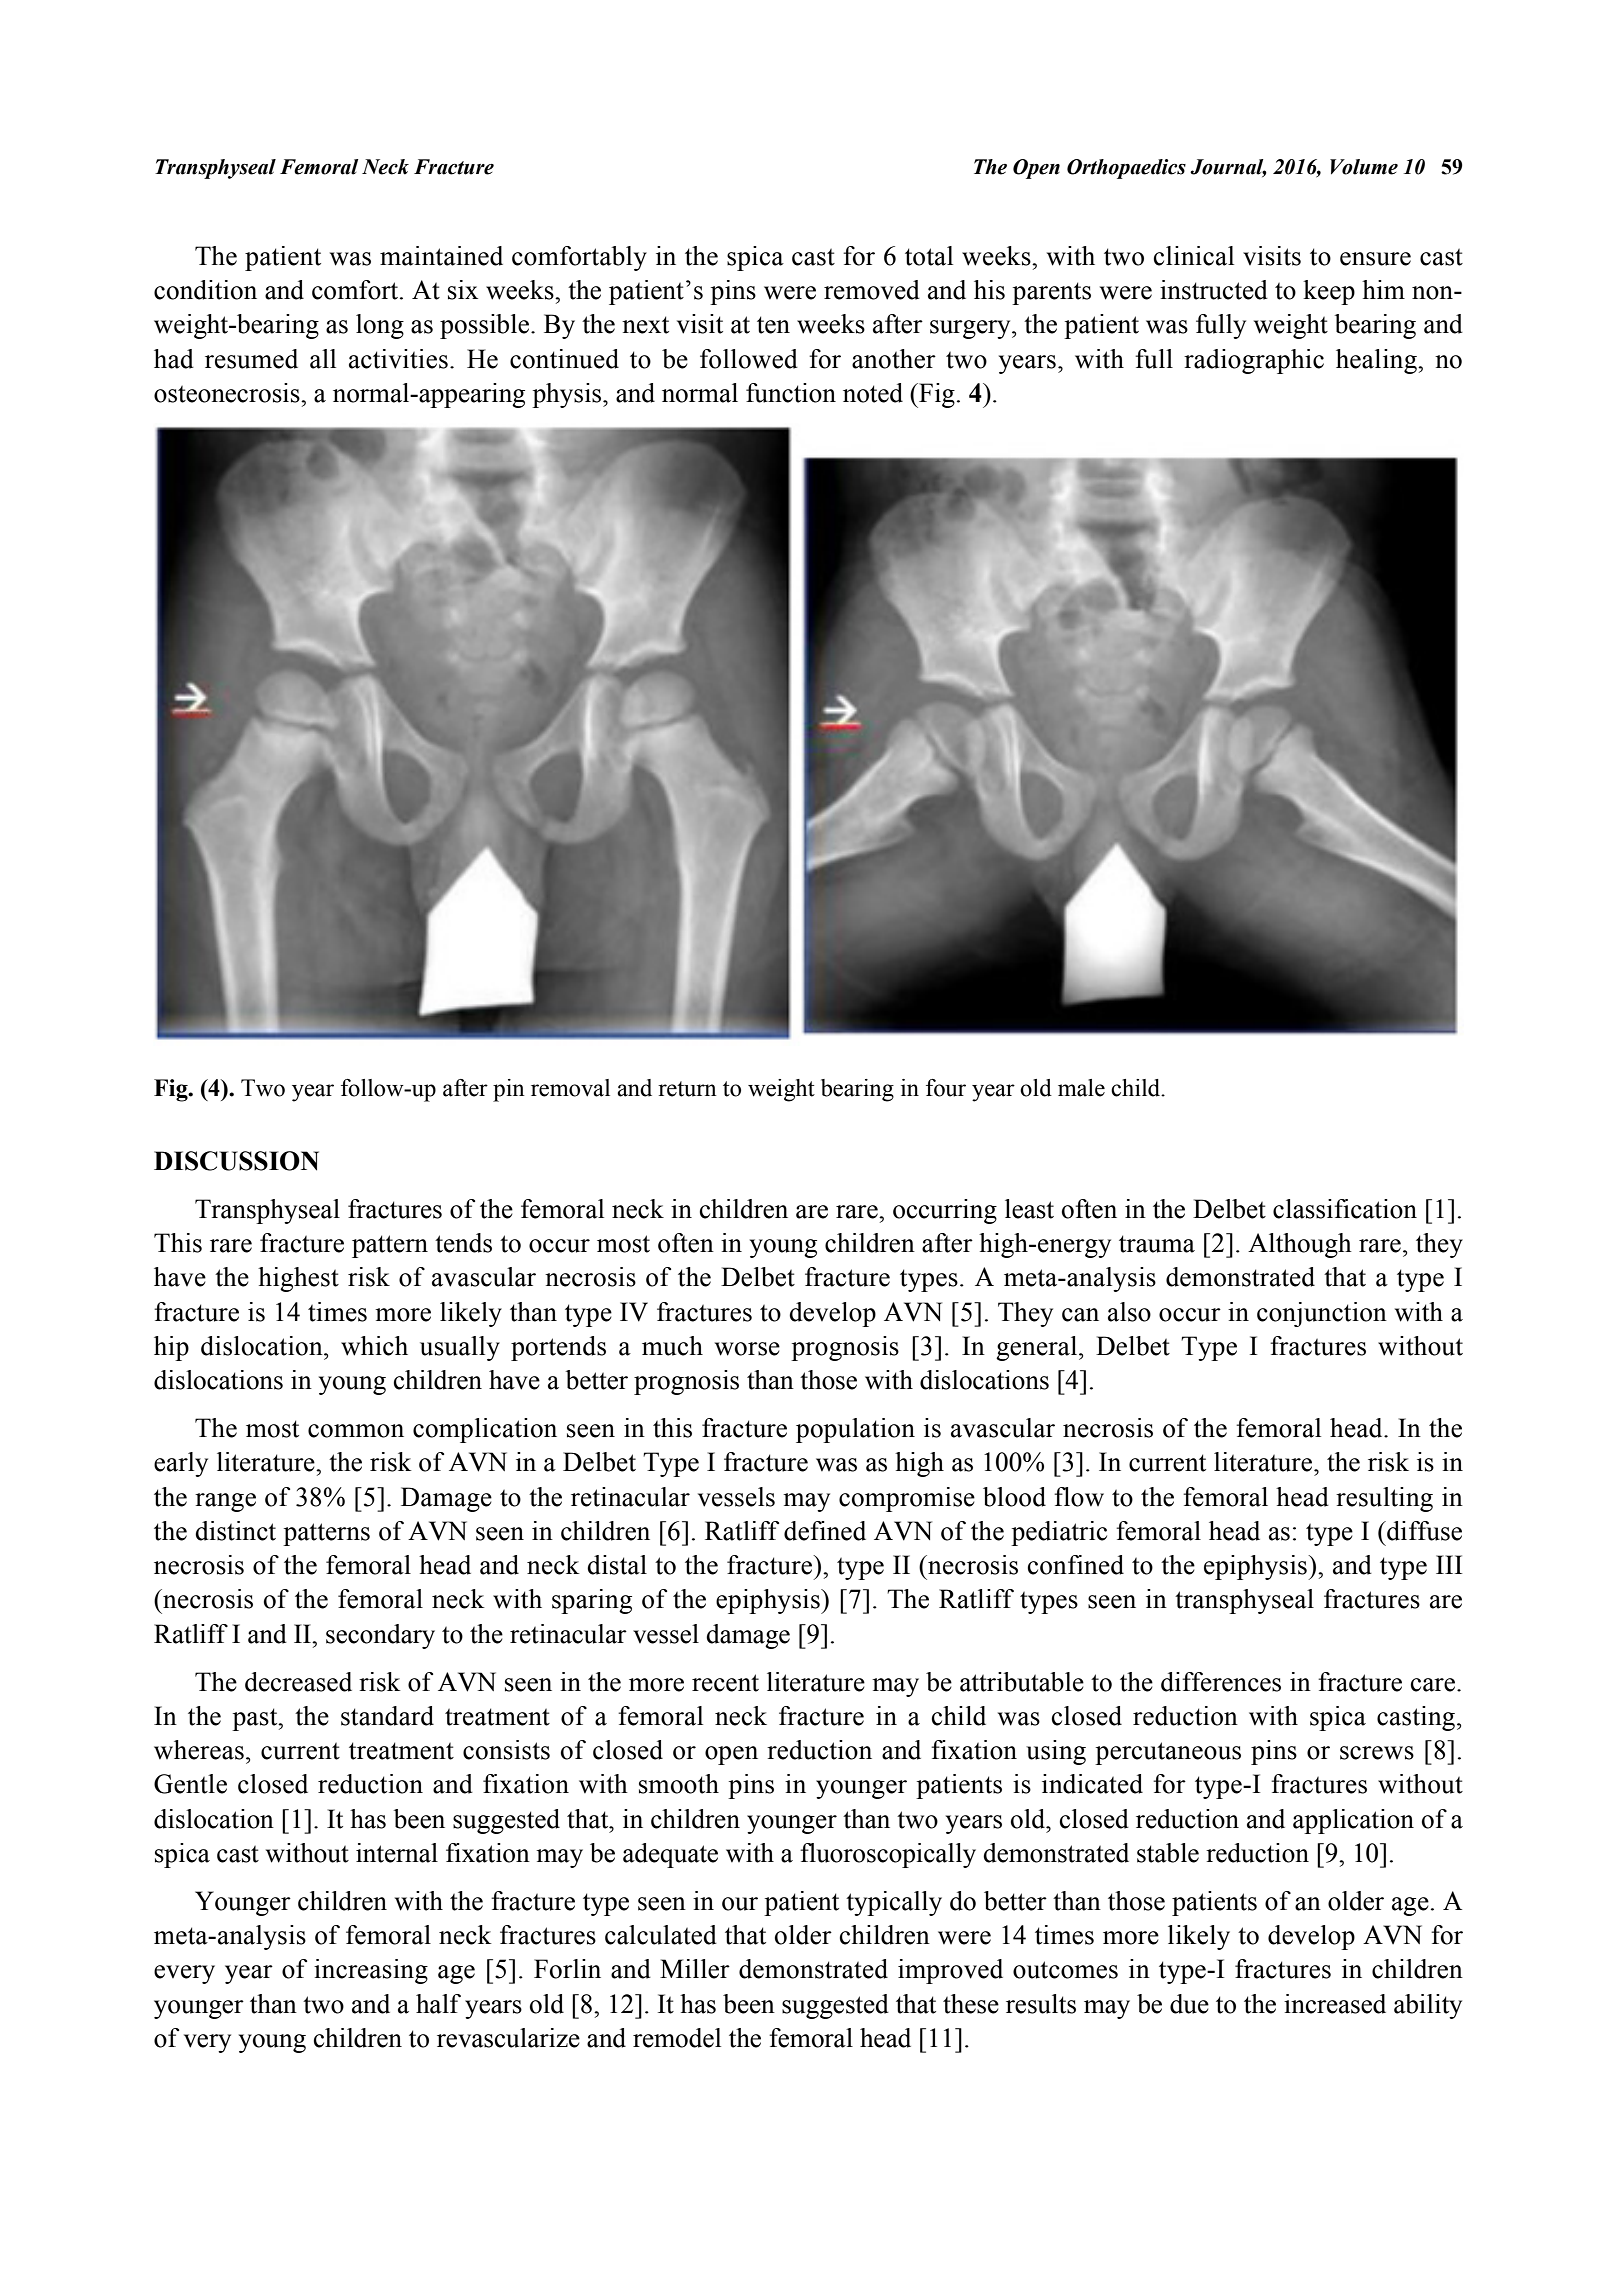 This document has width=1617, height=2286. Describe the element at coordinates (687, 1089) in the document. I see `return` at that location.
